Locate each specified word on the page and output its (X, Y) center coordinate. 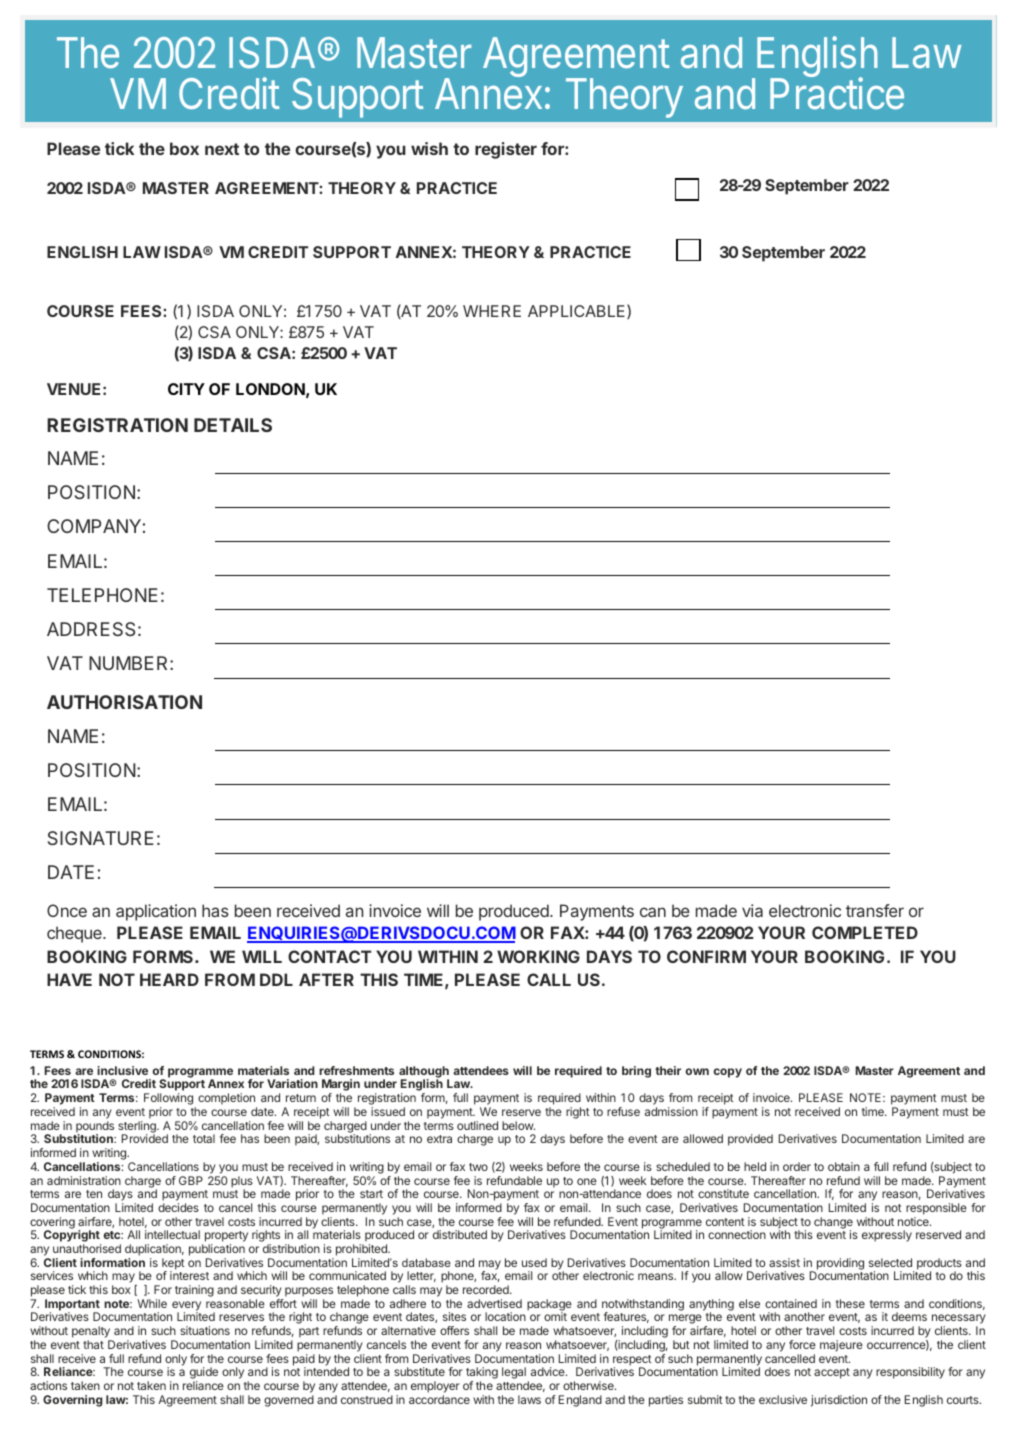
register (506, 150)
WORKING (538, 956)
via (752, 910)
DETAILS (233, 425)
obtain (844, 1166)
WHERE (492, 311)
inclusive (122, 1070)
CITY (186, 389)
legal (514, 1373)
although (424, 1073)
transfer (875, 910)
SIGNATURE (101, 838)
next (222, 149)
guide (204, 1374)
